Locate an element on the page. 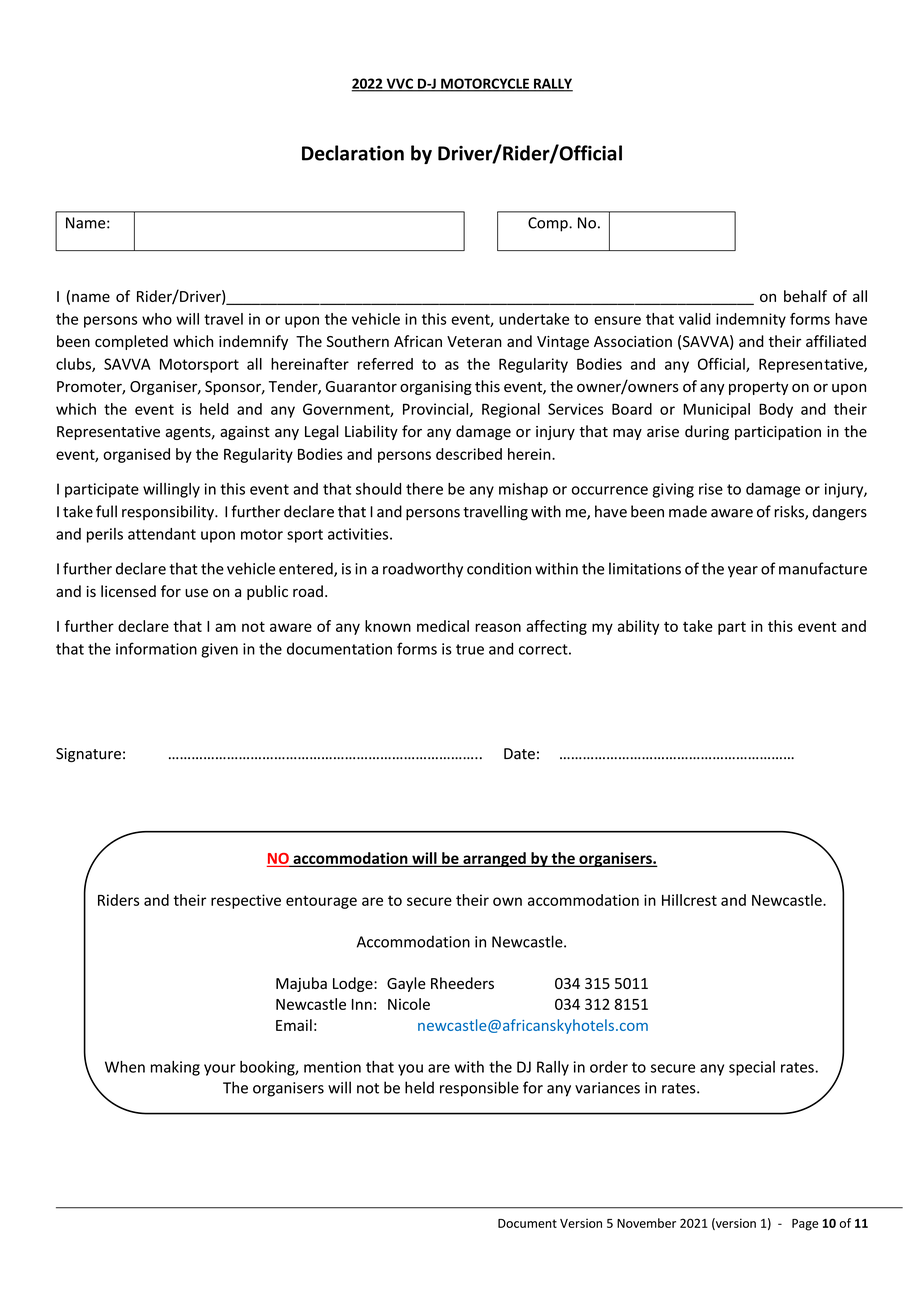 The image size is (924, 1307). there is located at coordinates (424, 489).
